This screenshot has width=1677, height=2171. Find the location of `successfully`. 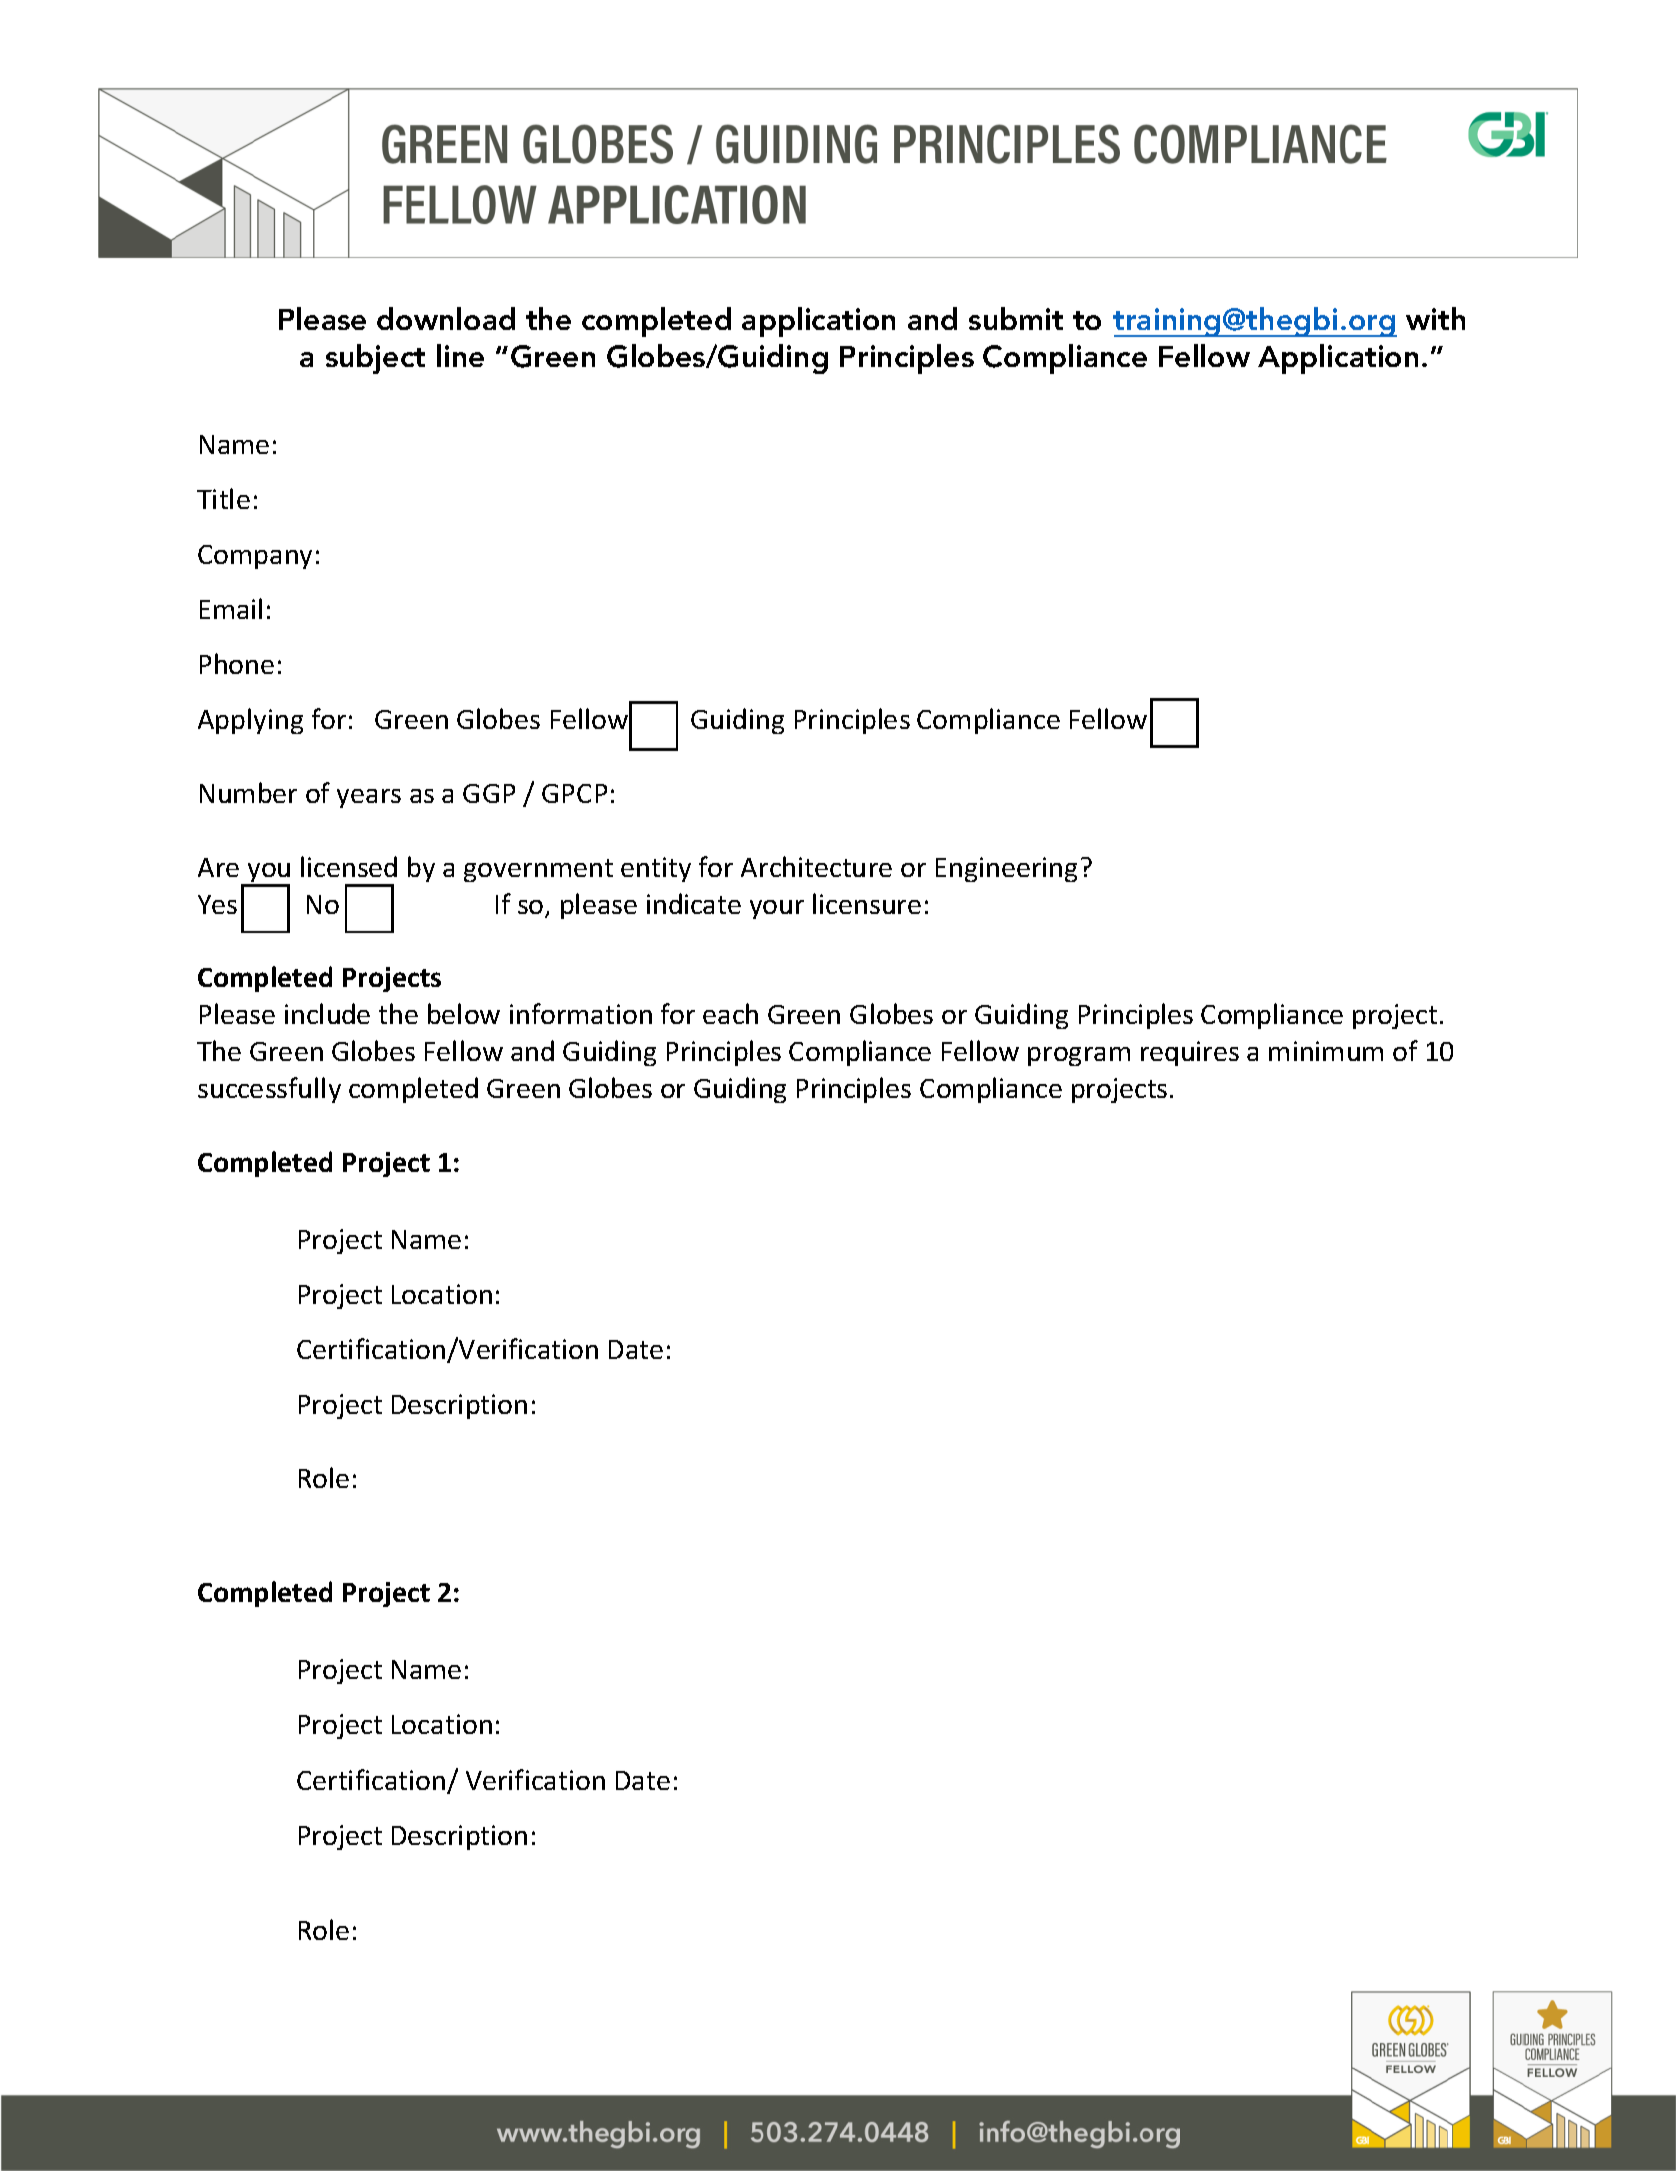

successfully is located at coordinates (269, 1090).
